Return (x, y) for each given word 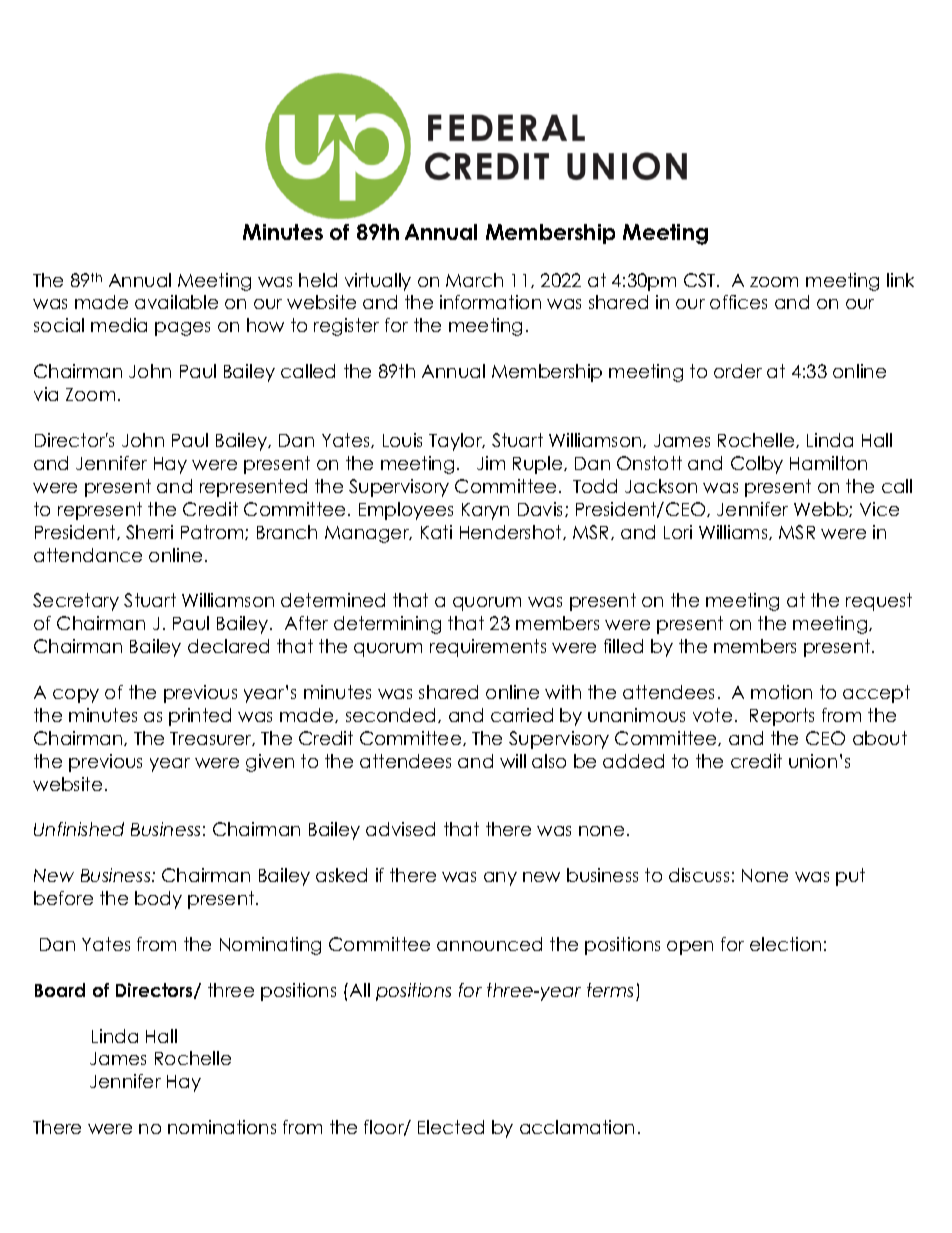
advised (400, 829)
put (850, 877)
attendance (88, 555)
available (176, 302)
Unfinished (79, 829)
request (879, 602)
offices (738, 302)
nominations (222, 1127)
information (490, 302)
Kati (436, 532)
